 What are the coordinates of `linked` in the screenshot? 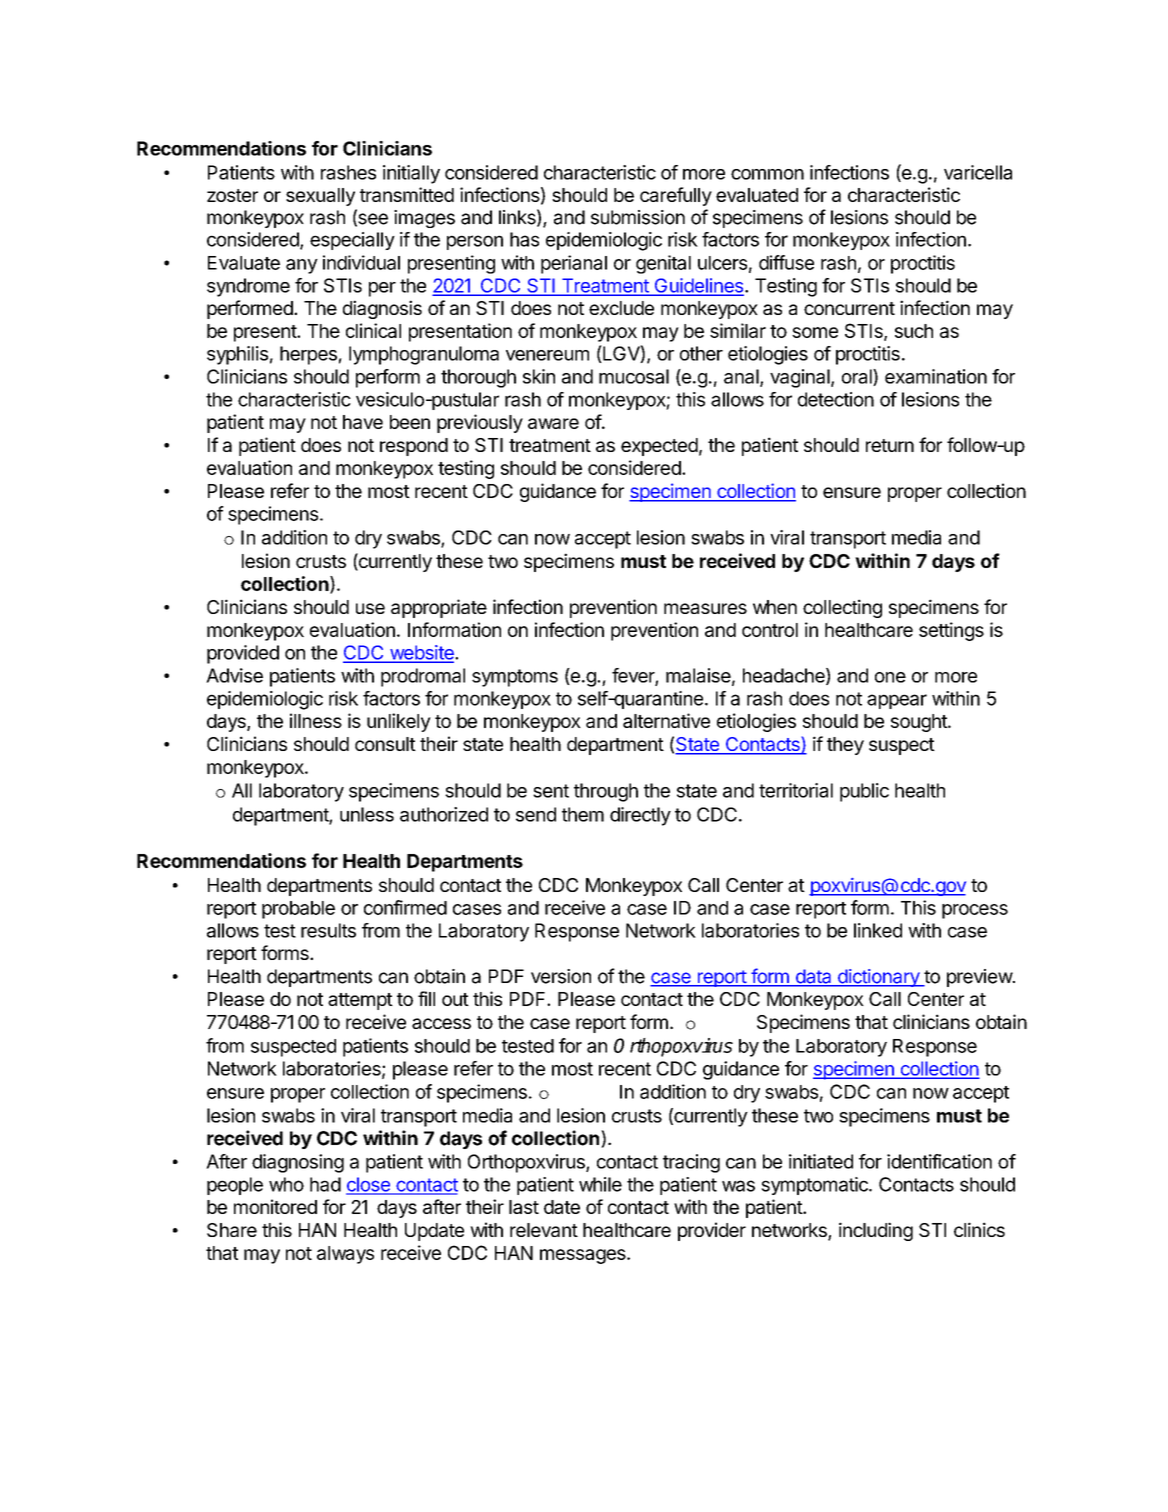 It's located at (878, 930).
